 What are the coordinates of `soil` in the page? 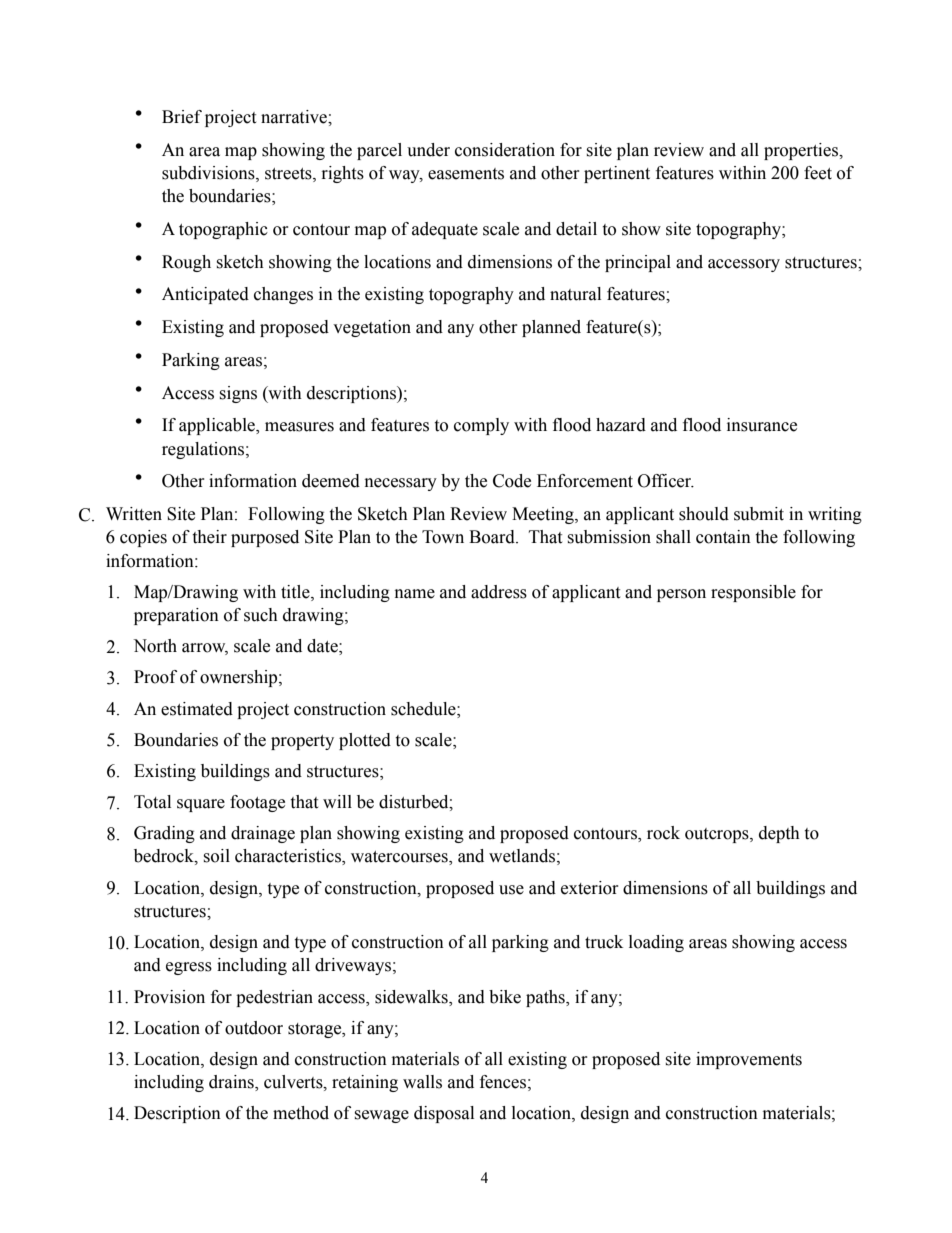 It's located at (216, 856).
